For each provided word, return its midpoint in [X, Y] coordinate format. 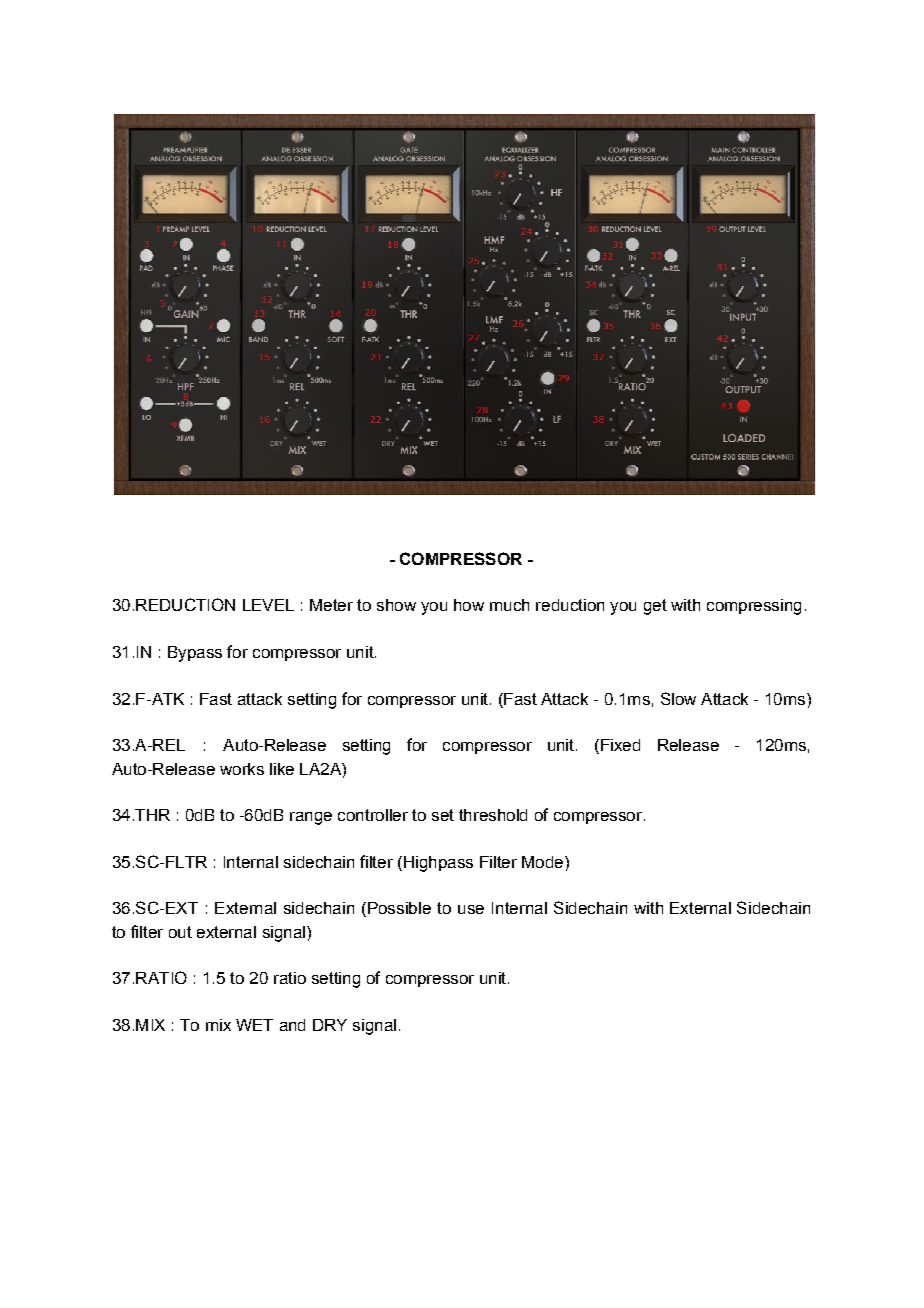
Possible [398, 909]
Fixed [620, 745]
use [471, 909]
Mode [544, 862]
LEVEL [268, 605]
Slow [678, 698]
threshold [493, 815]
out [180, 932]
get [655, 607]
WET [254, 1025]
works [242, 769]
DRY [330, 1025]
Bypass [195, 654]
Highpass [438, 864]
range [311, 818]
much [509, 605]
